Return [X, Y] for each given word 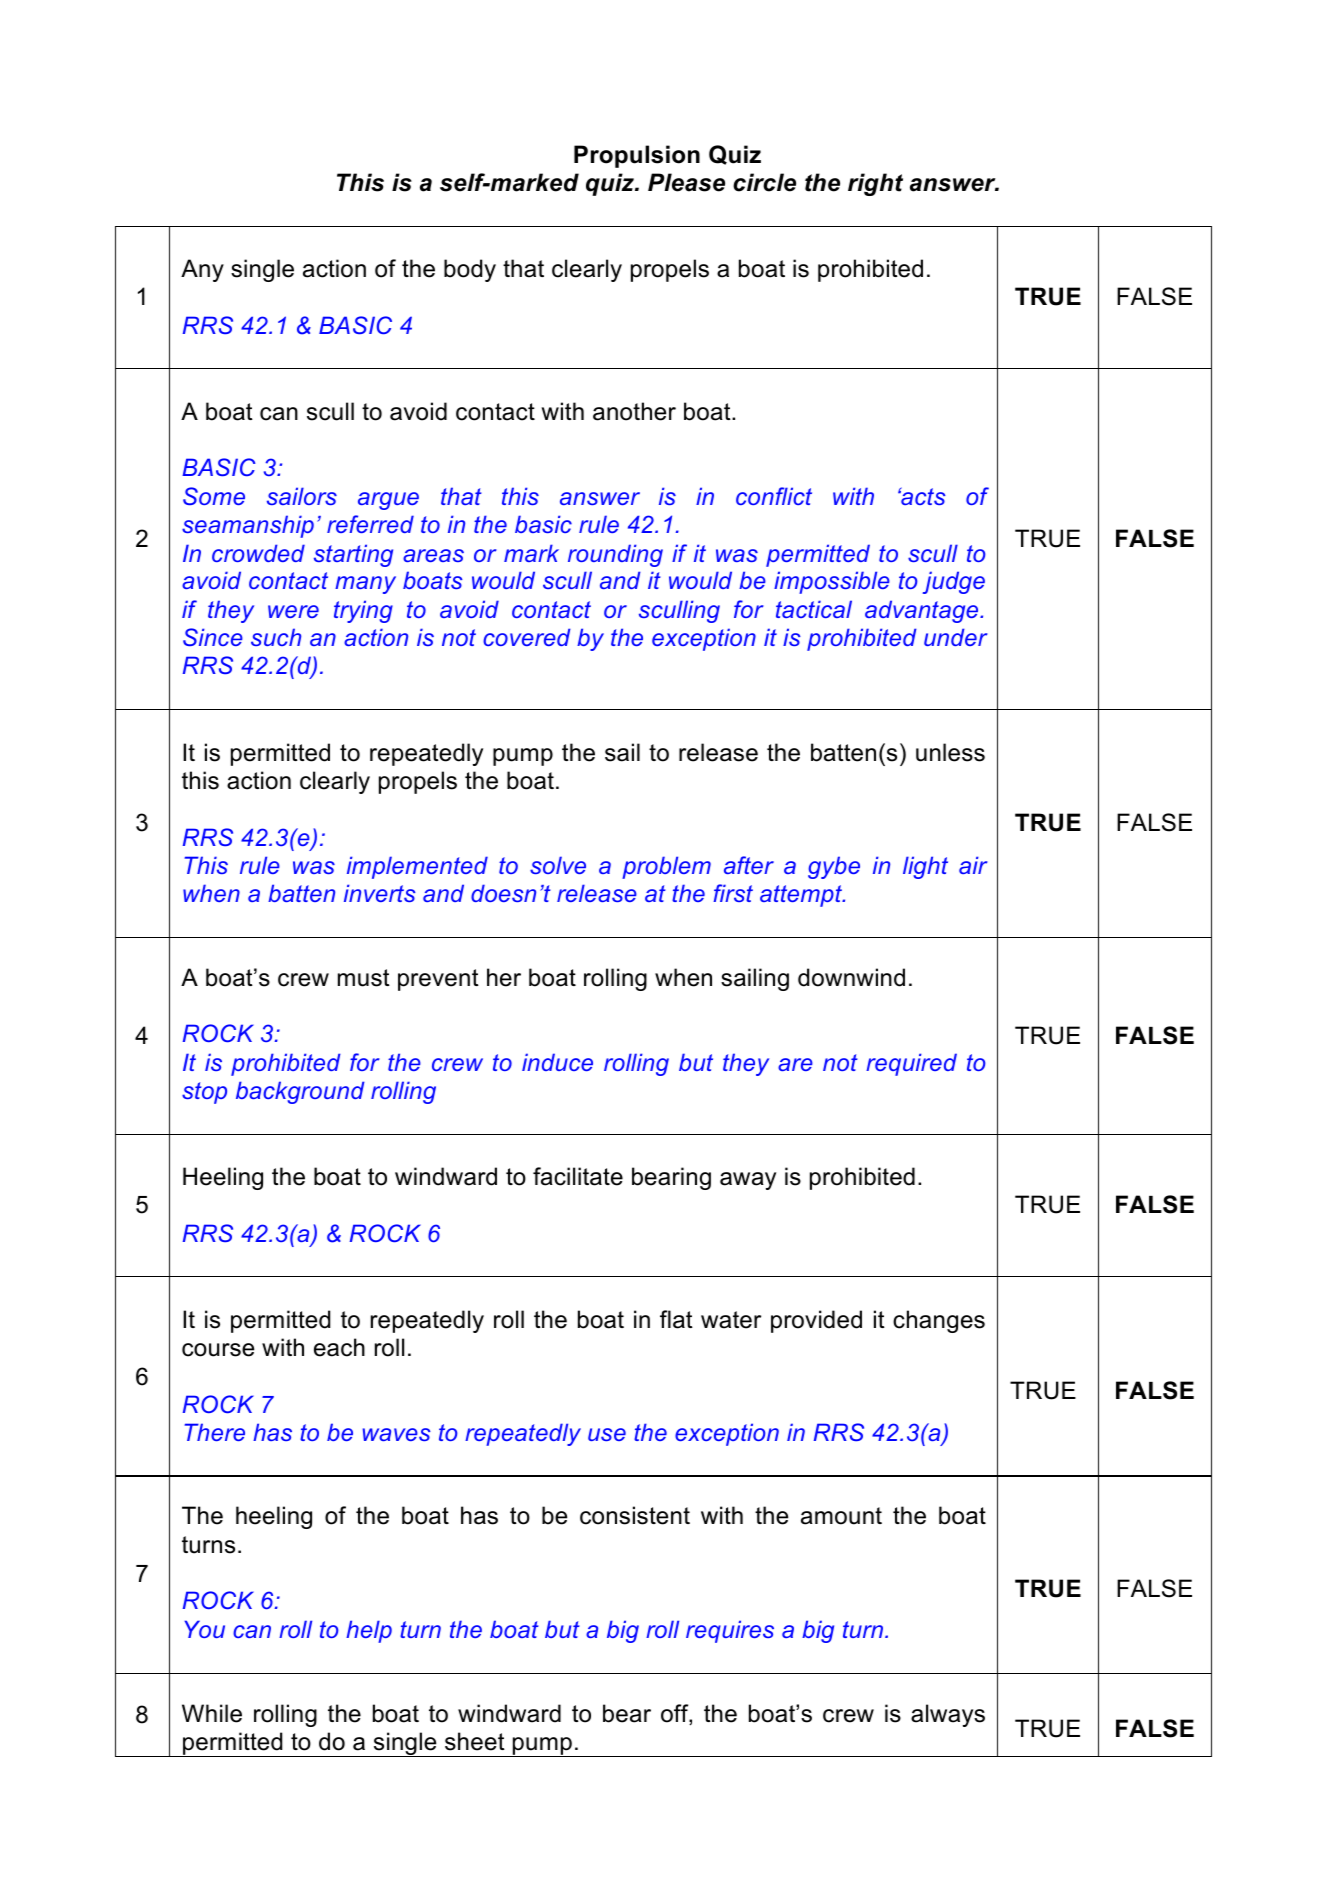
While [212, 1713]
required [911, 1064]
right [875, 184]
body [470, 270]
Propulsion [637, 156]
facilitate [578, 1176]
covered [527, 637]
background [300, 1092]
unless [950, 752]
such [276, 637]
